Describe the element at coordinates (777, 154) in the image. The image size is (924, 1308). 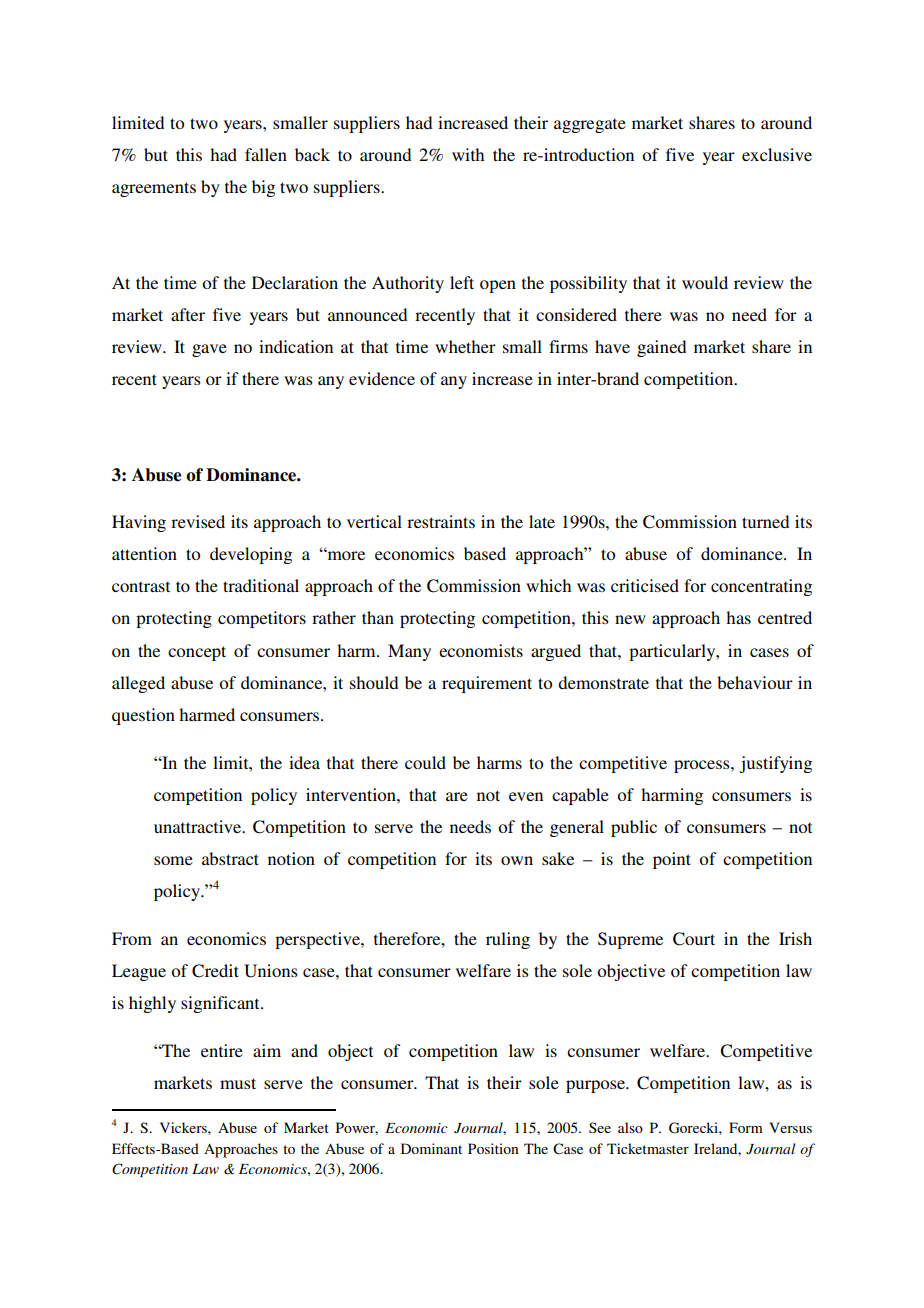
I see `exclusive` at that location.
